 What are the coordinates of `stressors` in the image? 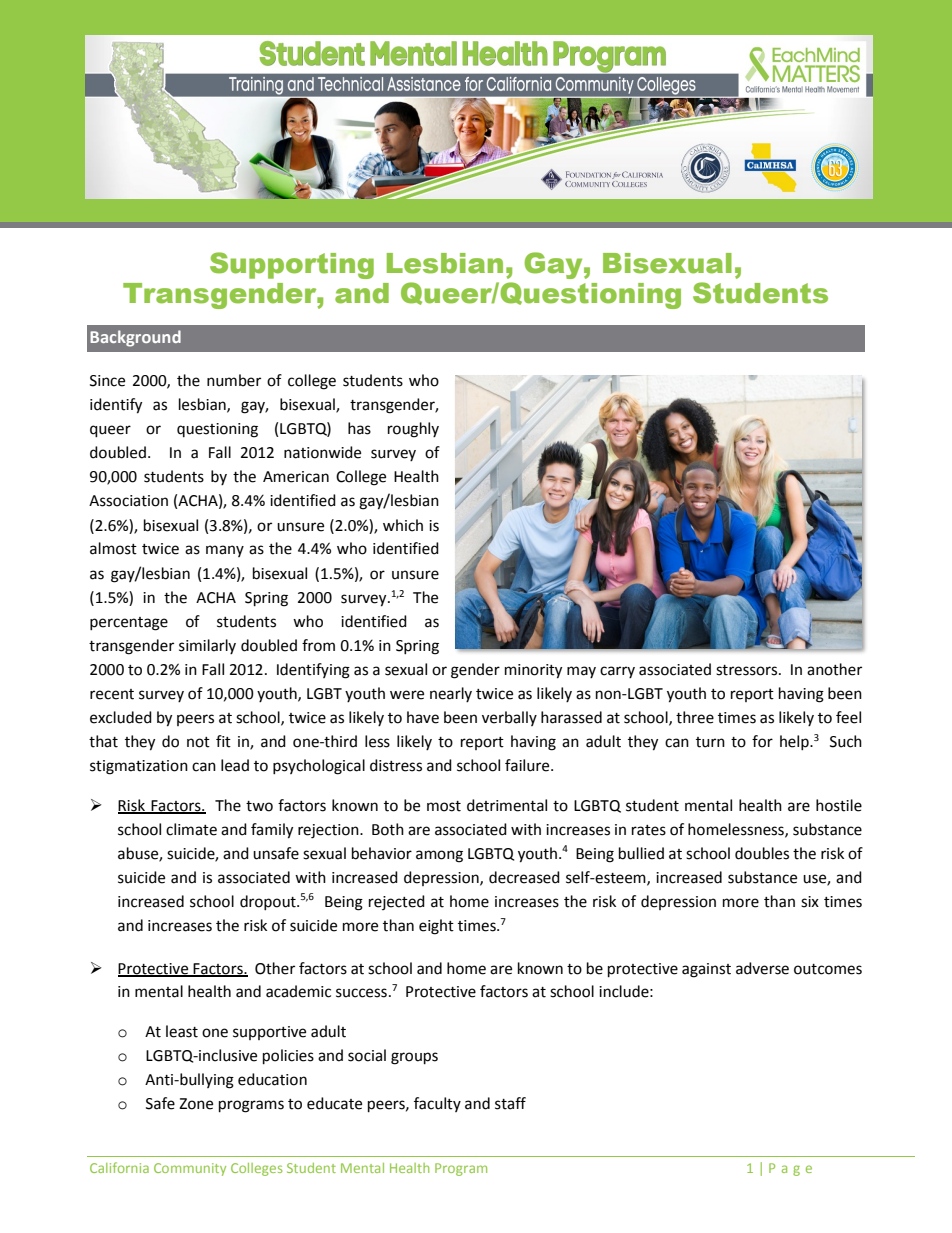 It's located at (748, 670).
